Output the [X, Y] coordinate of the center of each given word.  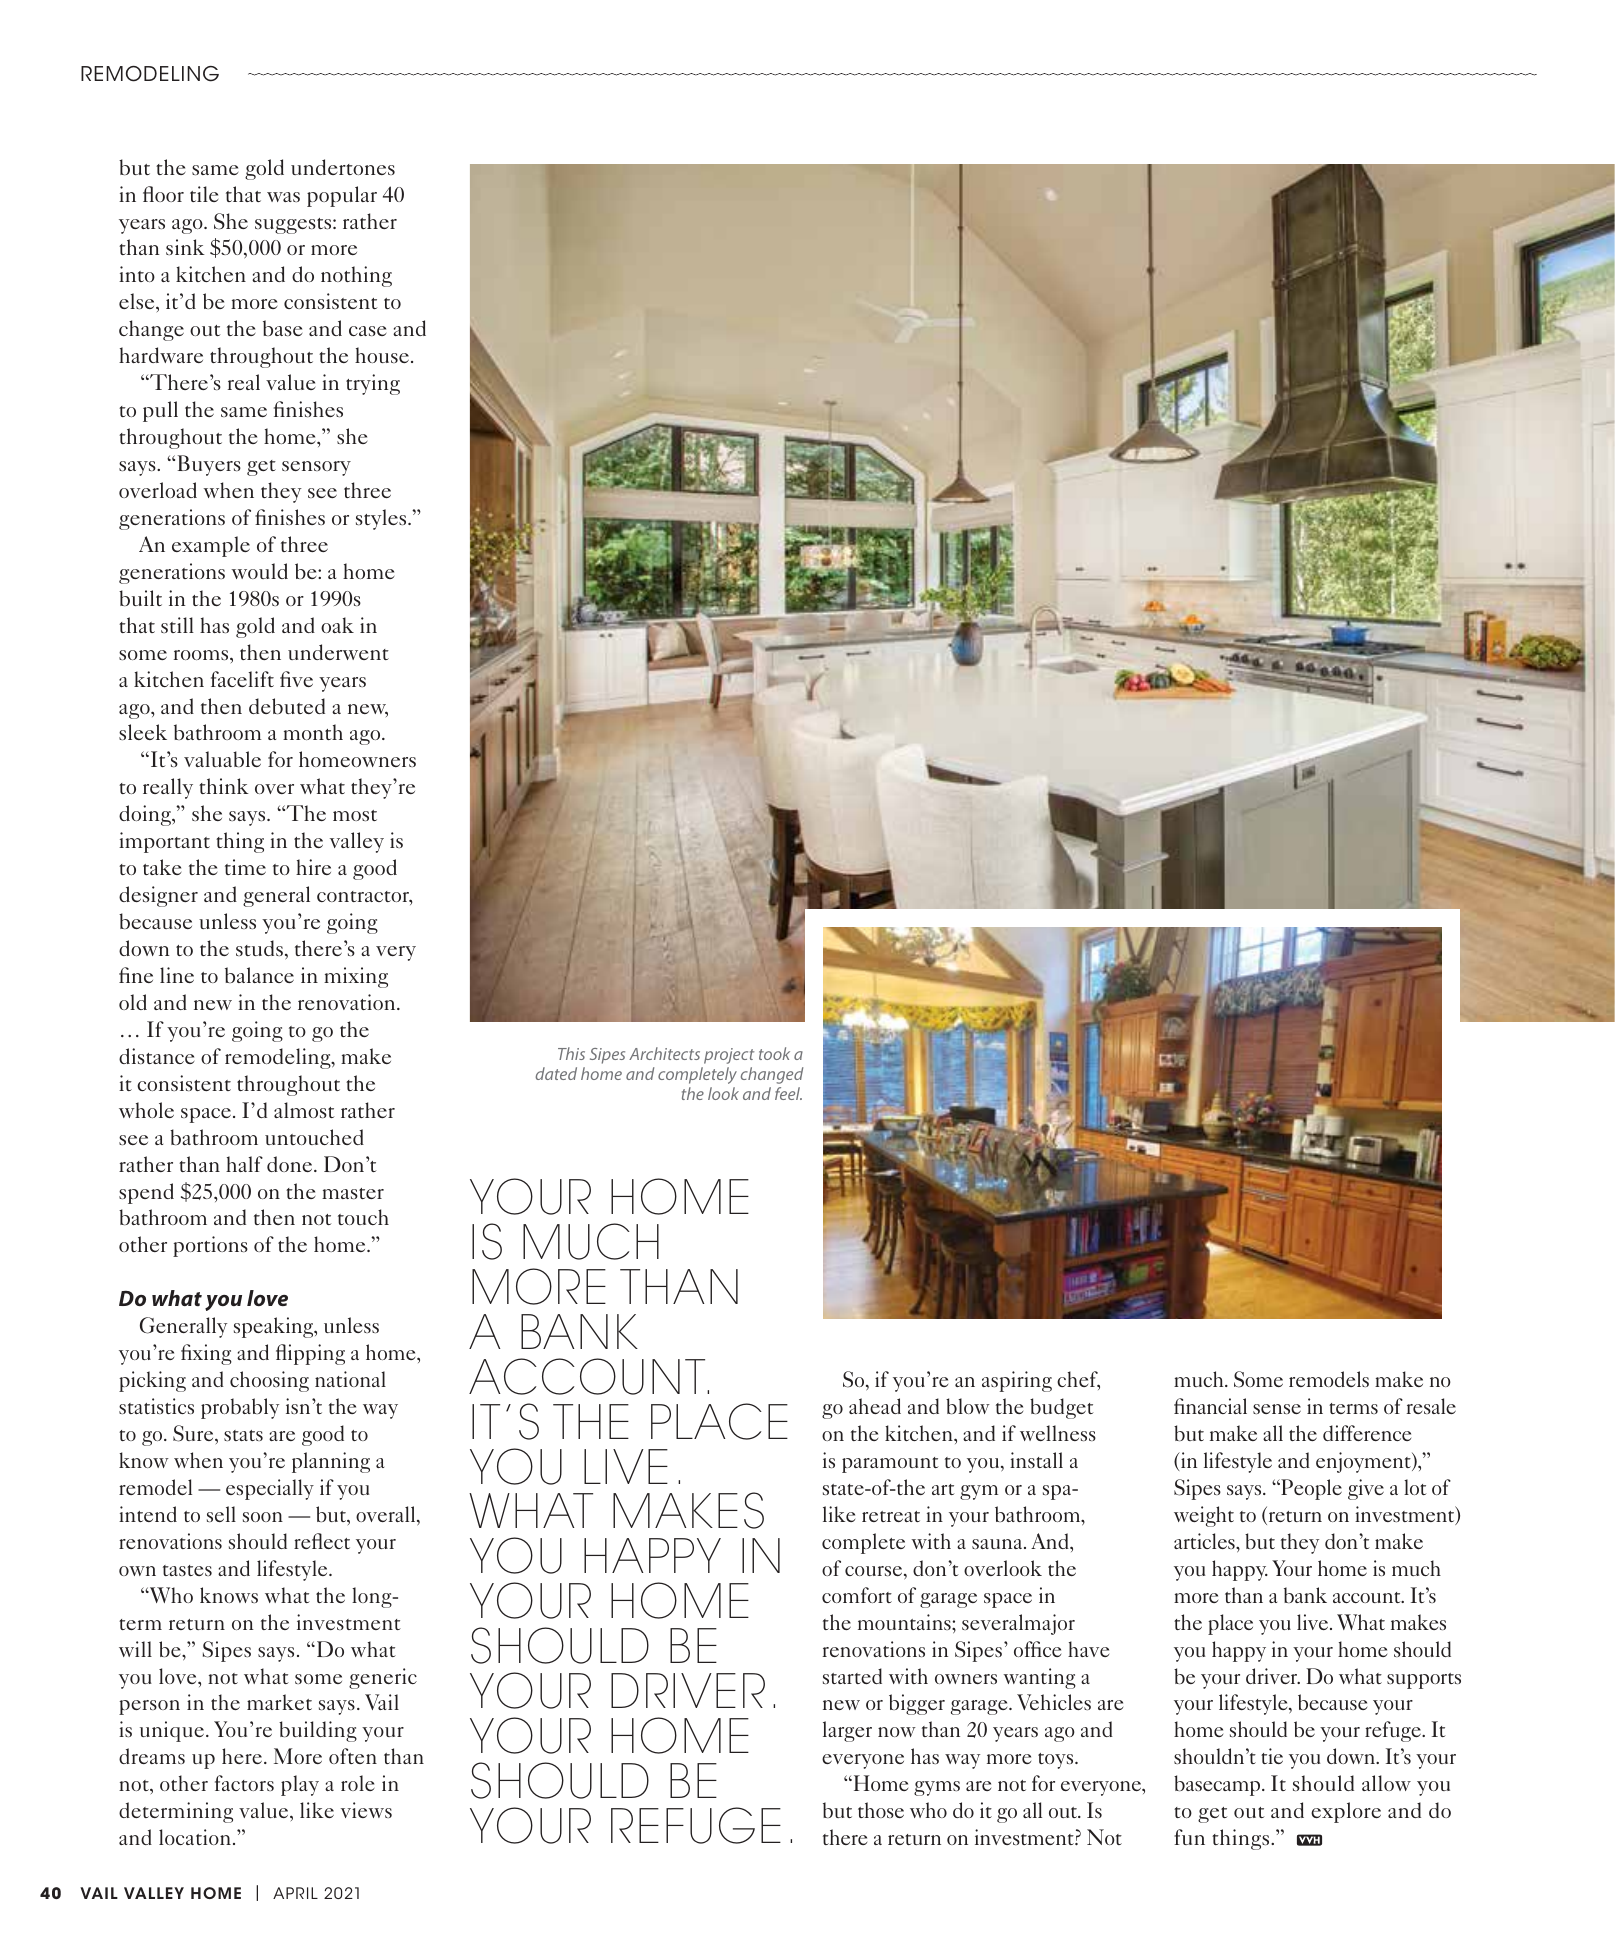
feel [788, 1093]
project [729, 1056]
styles [382, 519]
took [774, 1053]
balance [259, 975]
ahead [875, 1406]
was [283, 197]
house [382, 355]
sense [1277, 1409]
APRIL [295, 1893]
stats [243, 1435]
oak [337, 625]
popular [342, 196]
